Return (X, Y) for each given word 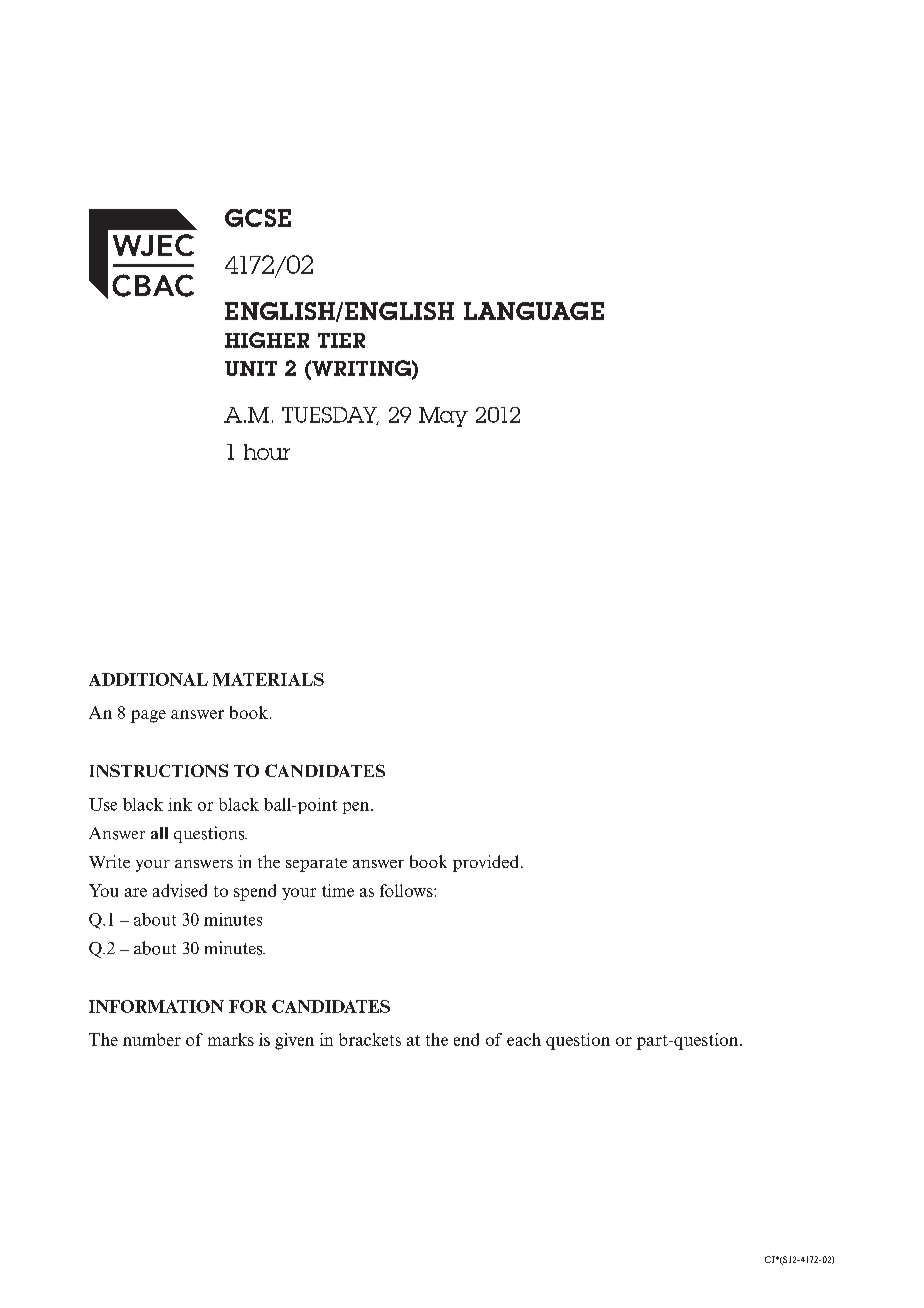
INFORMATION (156, 1006)
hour (267, 452)
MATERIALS (268, 679)
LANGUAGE (534, 311)
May (443, 417)
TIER (341, 340)
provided (485, 863)
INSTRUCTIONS (159, 770)
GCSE (258, 218)
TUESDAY (330, 416)
